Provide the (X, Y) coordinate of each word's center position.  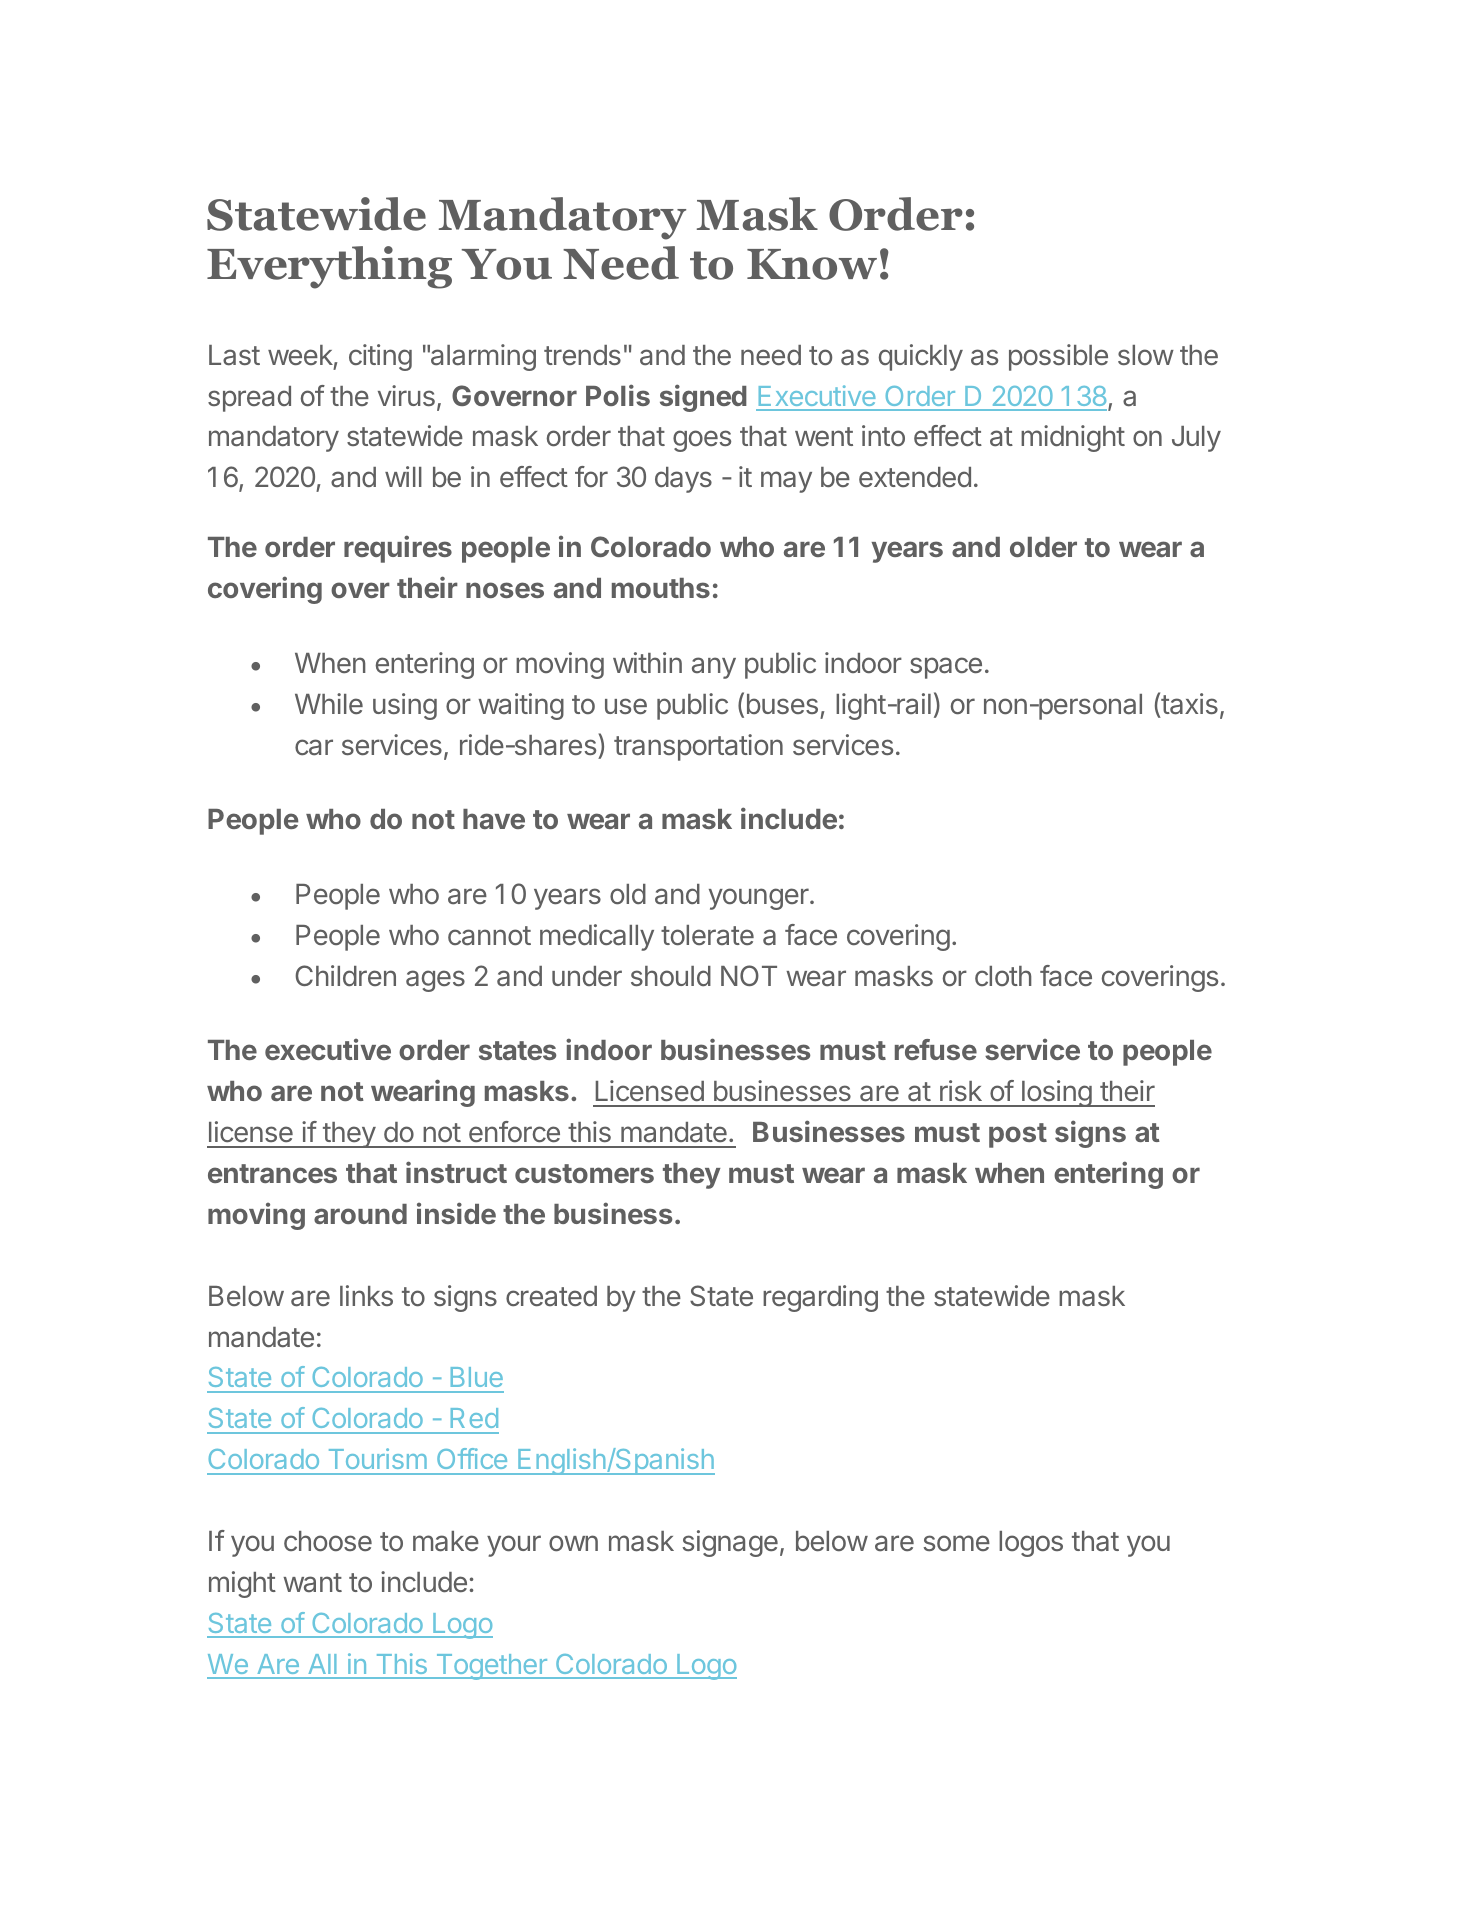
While (329, 703)
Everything (329, 267)
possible (1058, 357)
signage (730, 1543)
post (1018, 1135)
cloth (1003, 976)
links (366, 1295)
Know (812, 264)
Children (345, 975)
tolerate (707, 935)
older (1043, 547)
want (312, 1582)
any (714, 668)
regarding (820, 1298)
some (957, 1543)
